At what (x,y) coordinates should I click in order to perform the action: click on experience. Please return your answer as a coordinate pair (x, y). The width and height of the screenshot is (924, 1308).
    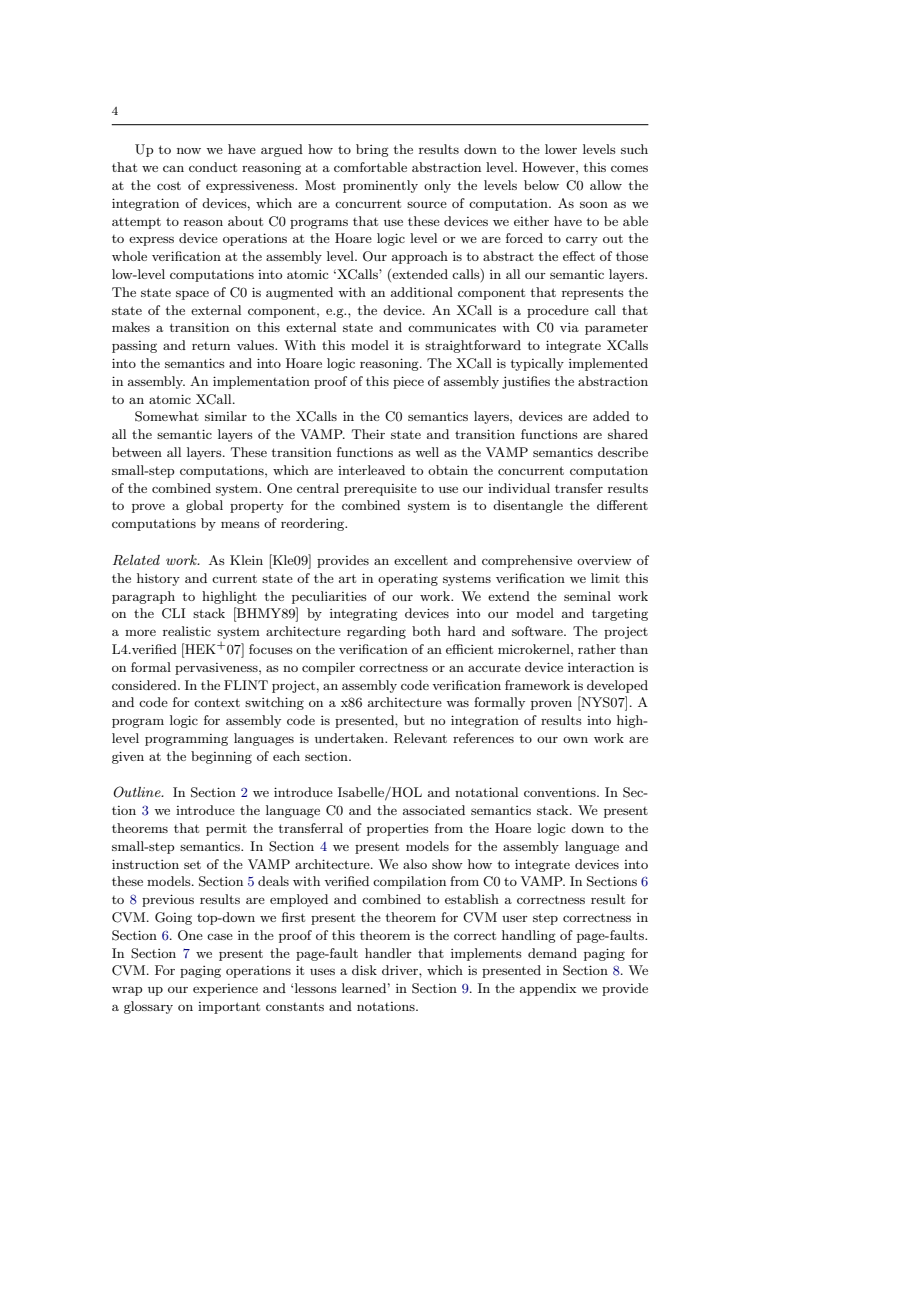
    Looking at the image, I should click on (225, 990).
